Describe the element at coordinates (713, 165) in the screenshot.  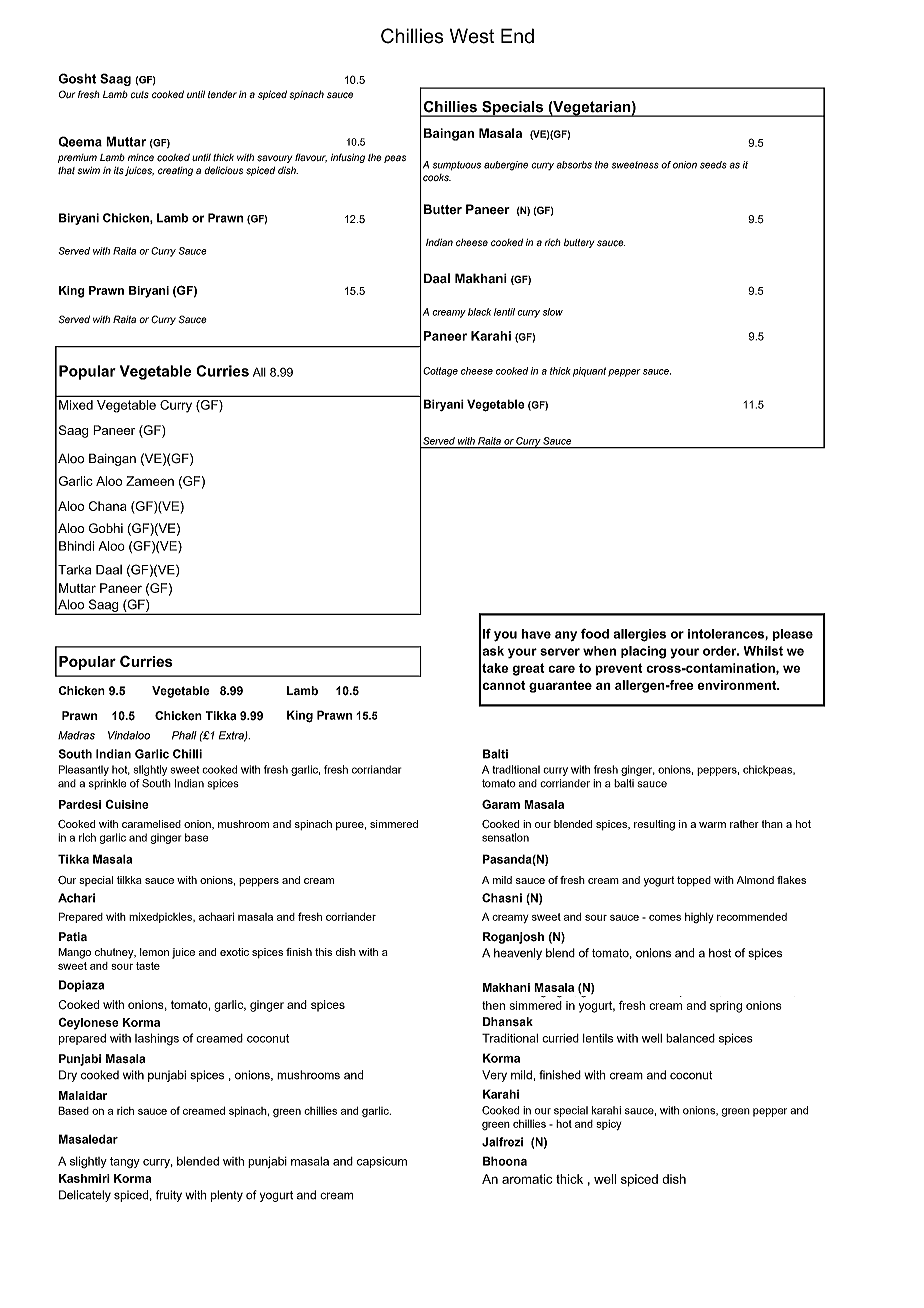
I see `seeds` at that location.
